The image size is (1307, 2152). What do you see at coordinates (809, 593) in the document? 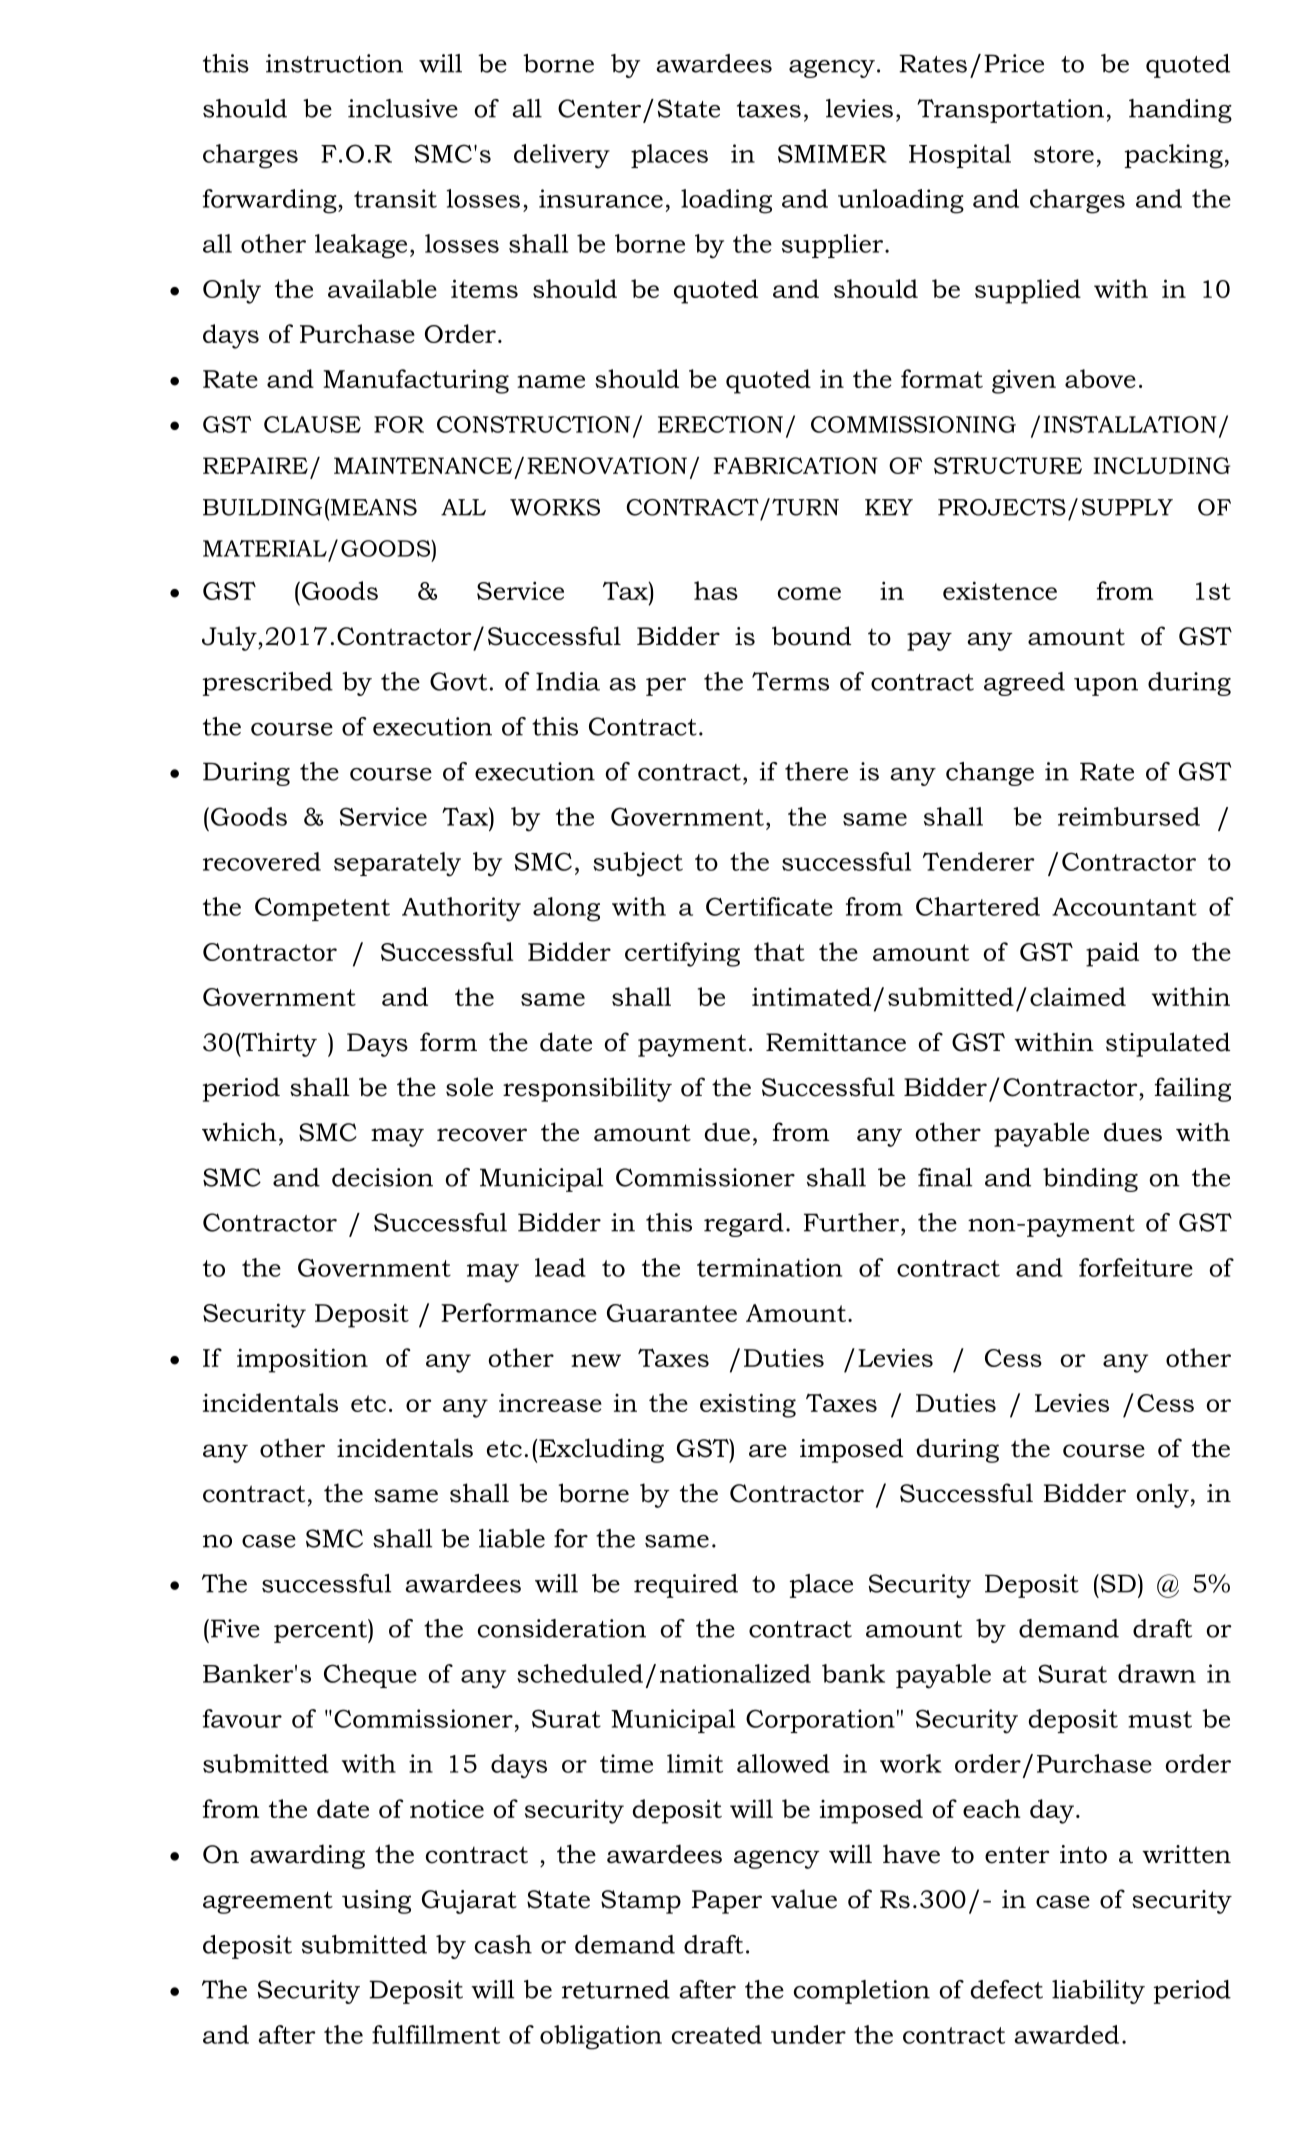
I see `come` at bounding box center [809, 593].
